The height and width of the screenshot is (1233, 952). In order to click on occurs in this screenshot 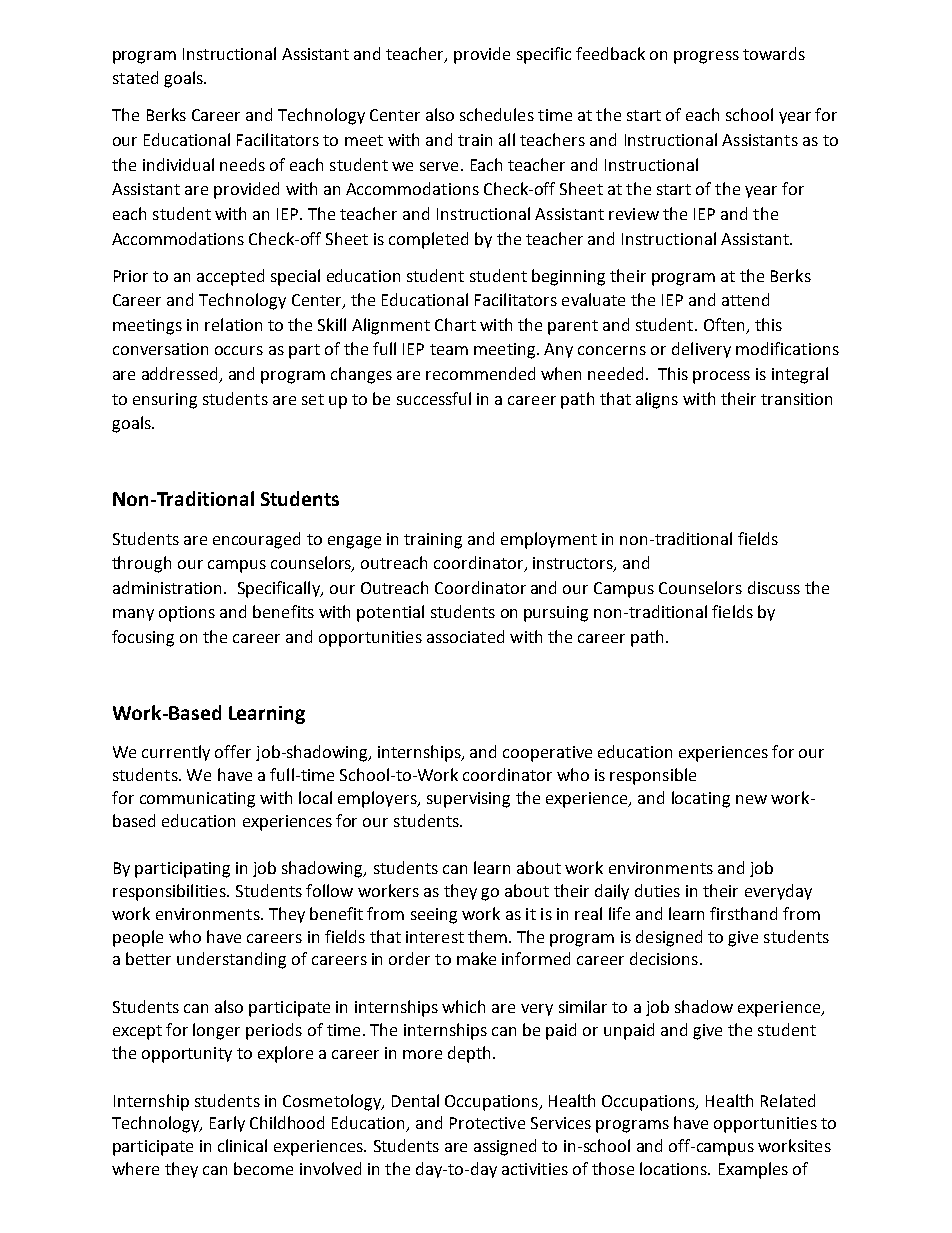, I will do `click(239, 350)`.
